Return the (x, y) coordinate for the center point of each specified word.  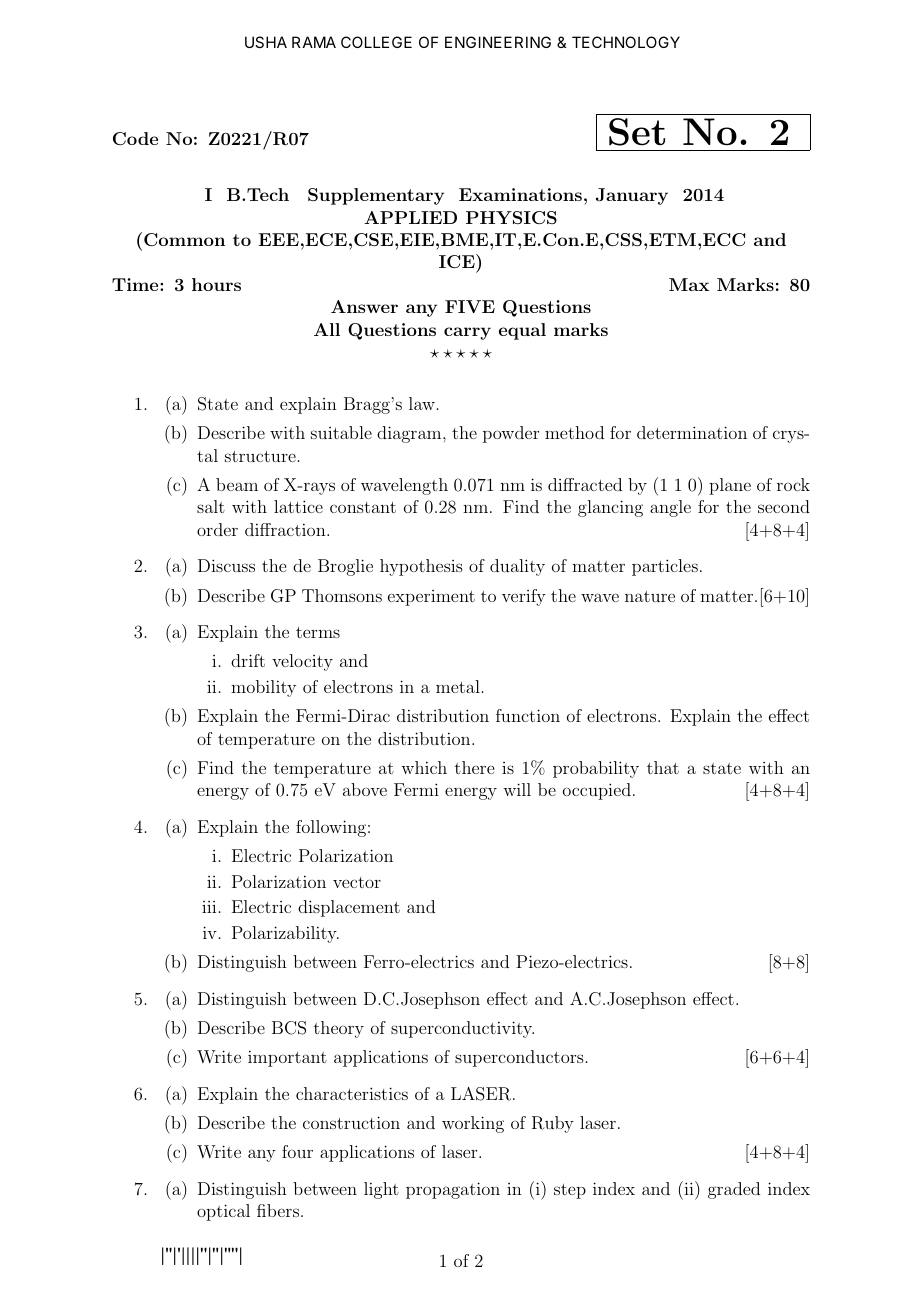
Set (637, 132)
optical (223, 1212)
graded (734, 1190)
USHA (266, 42)
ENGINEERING (498, 42)
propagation (453, 1190)
